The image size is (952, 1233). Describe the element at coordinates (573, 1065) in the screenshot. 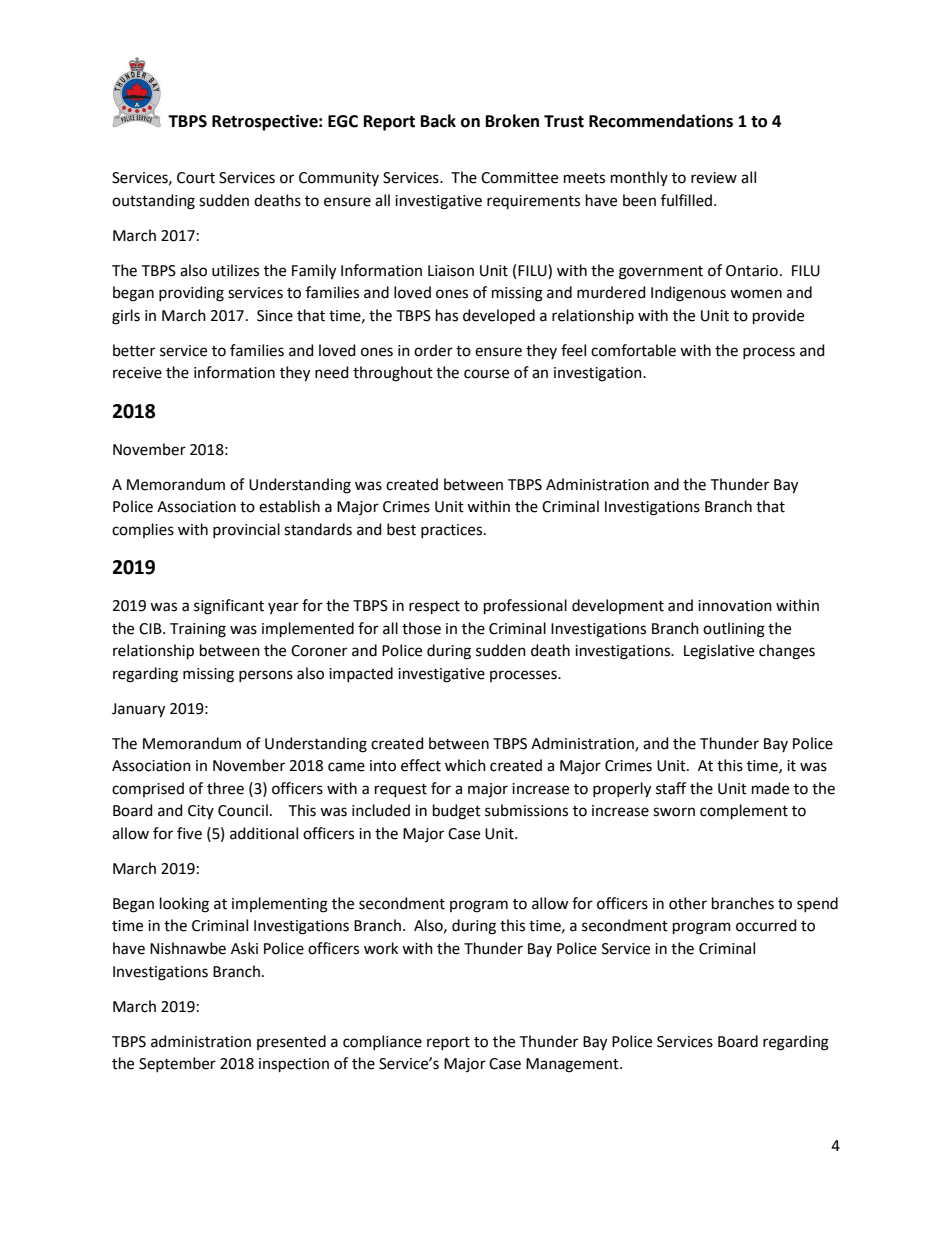

I see `Management` at that location.
